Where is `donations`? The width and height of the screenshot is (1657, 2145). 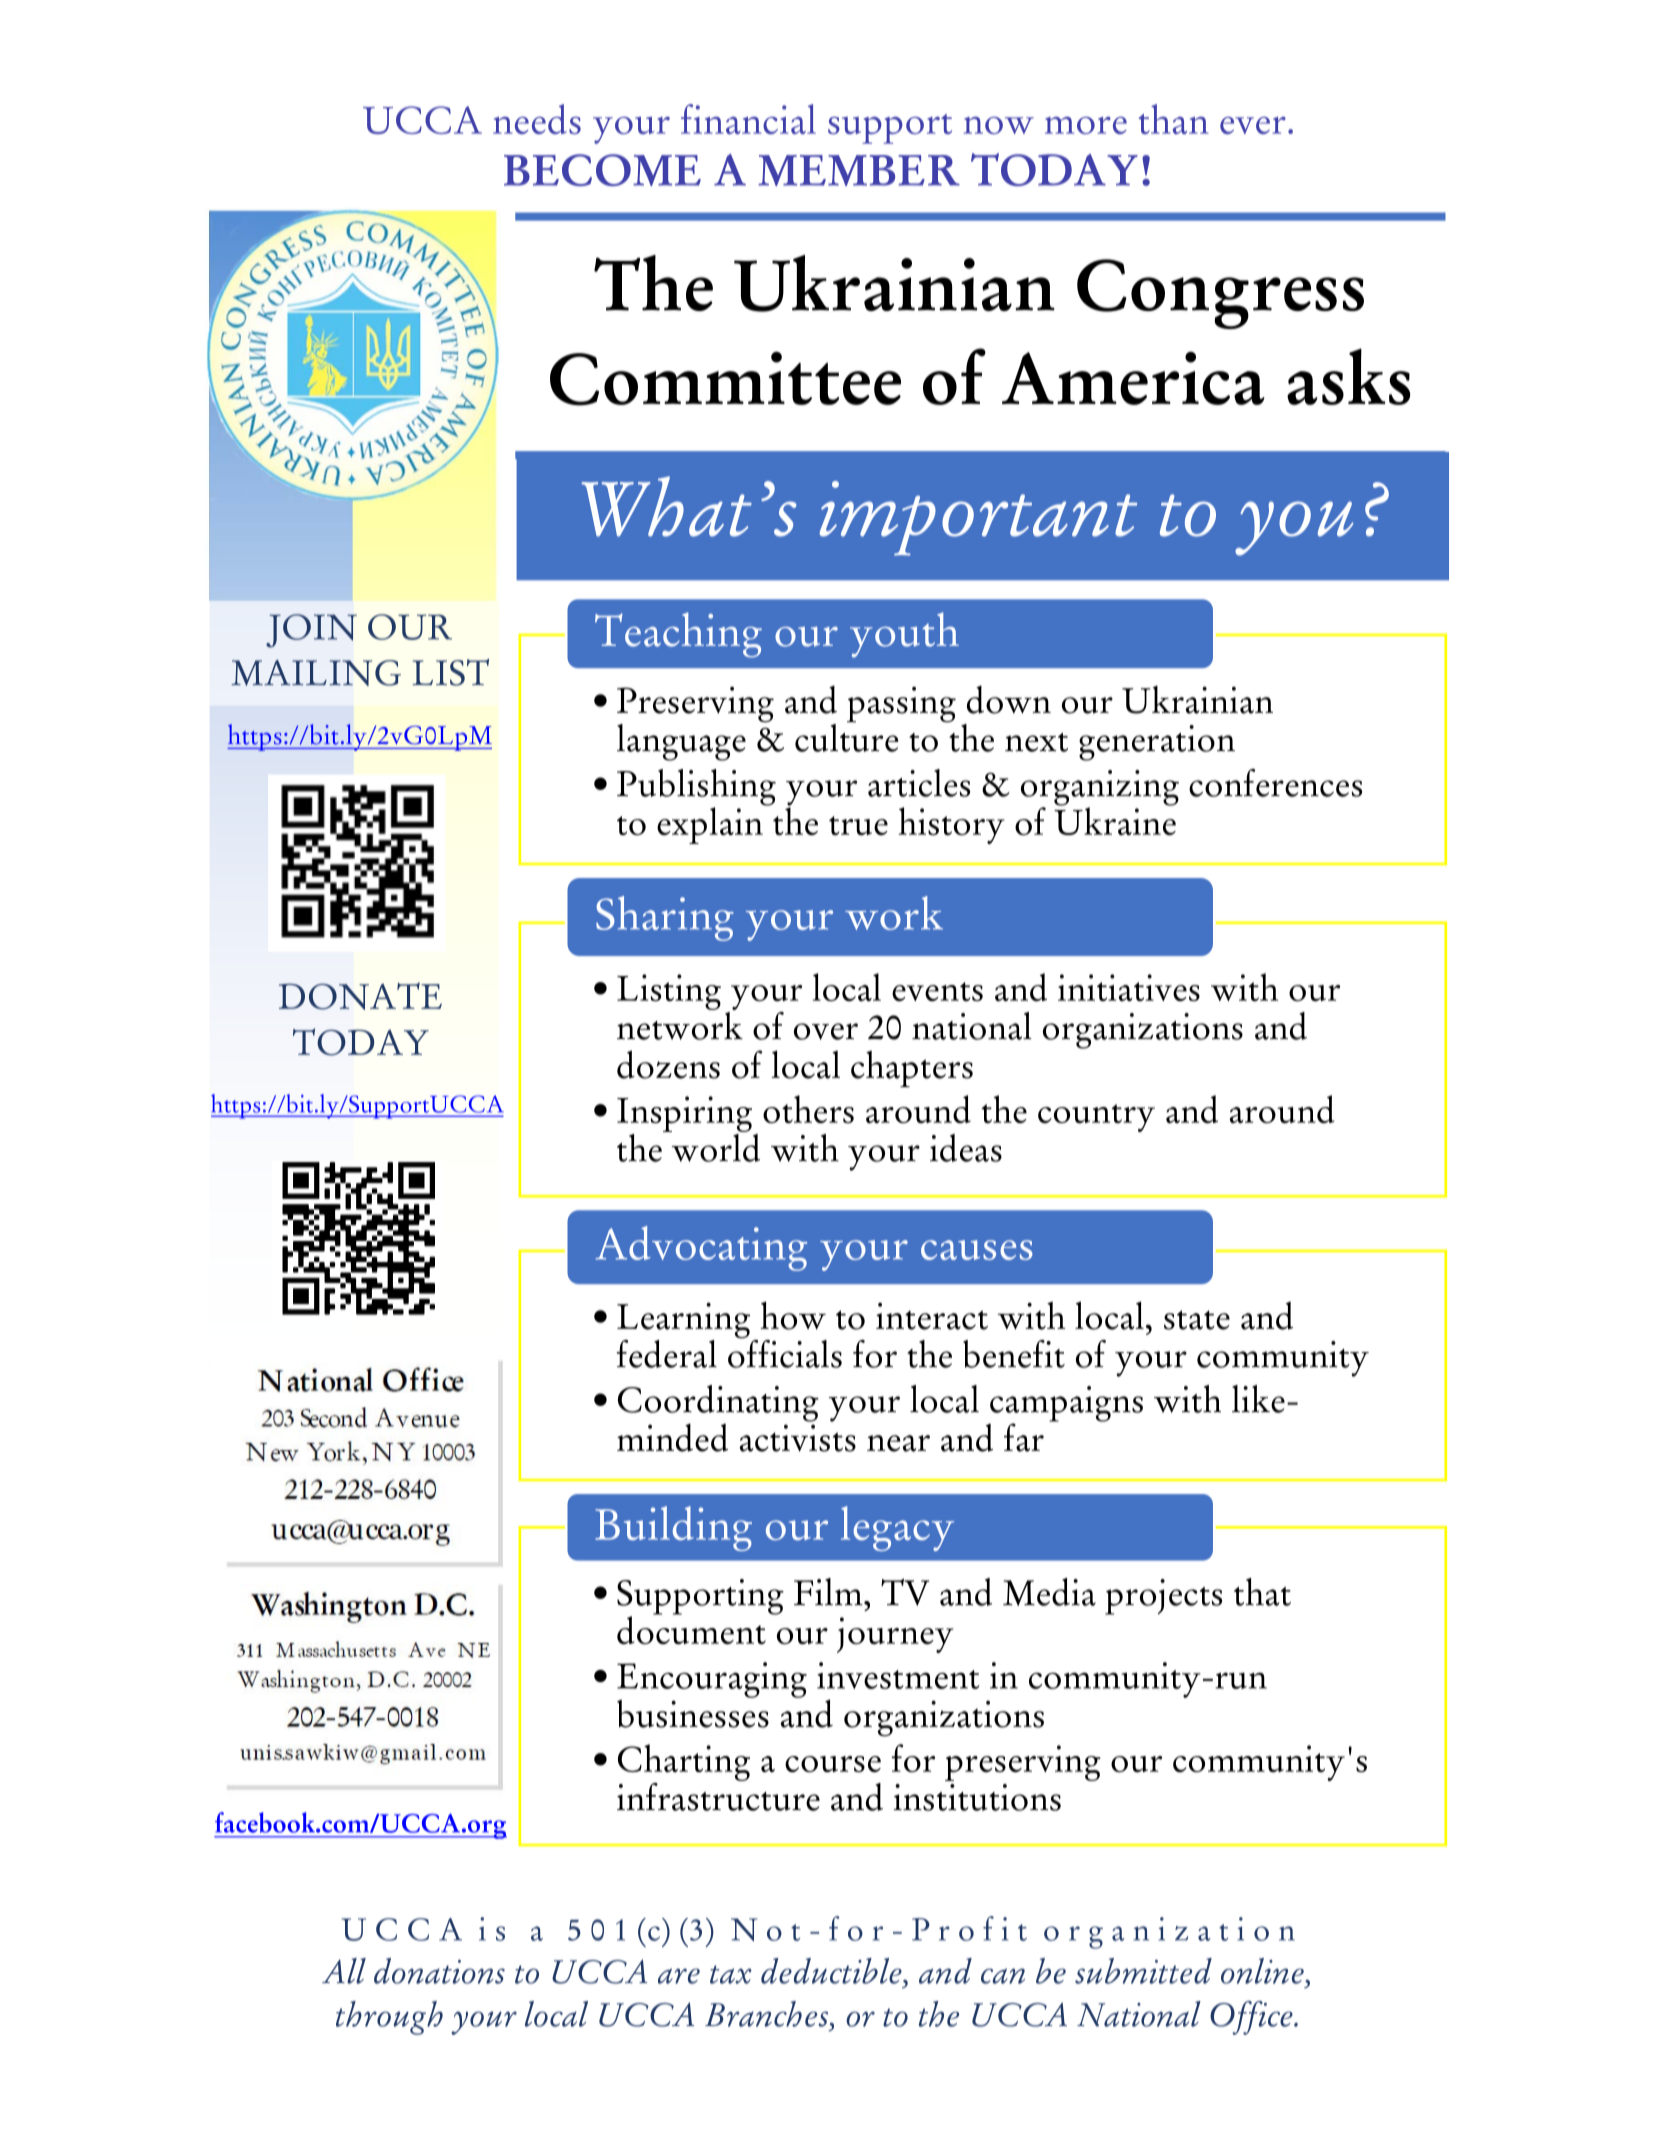 donations is located at coordinates (439, 1971).
